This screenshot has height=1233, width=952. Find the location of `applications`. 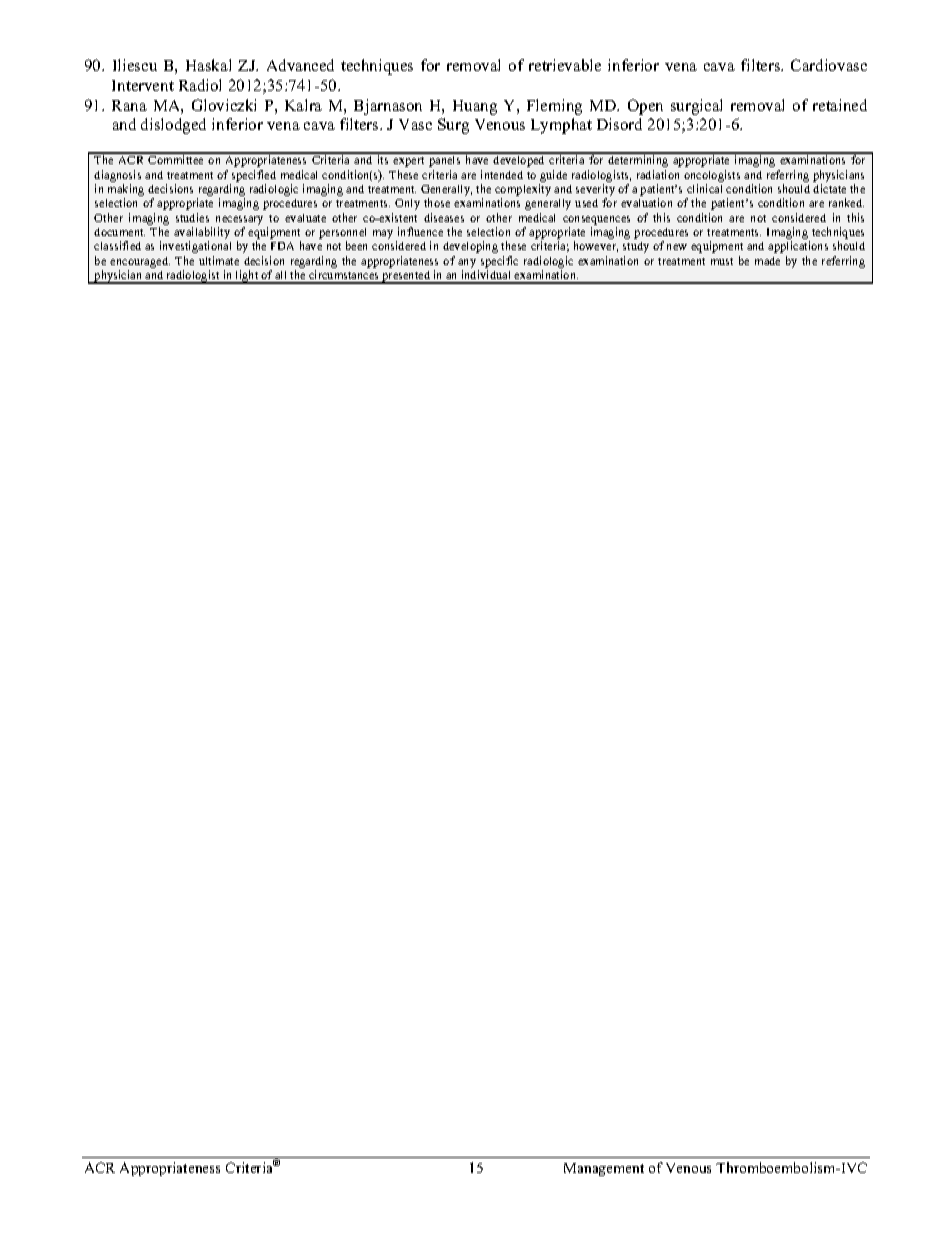

applications is located at coordinates (798, 247).
